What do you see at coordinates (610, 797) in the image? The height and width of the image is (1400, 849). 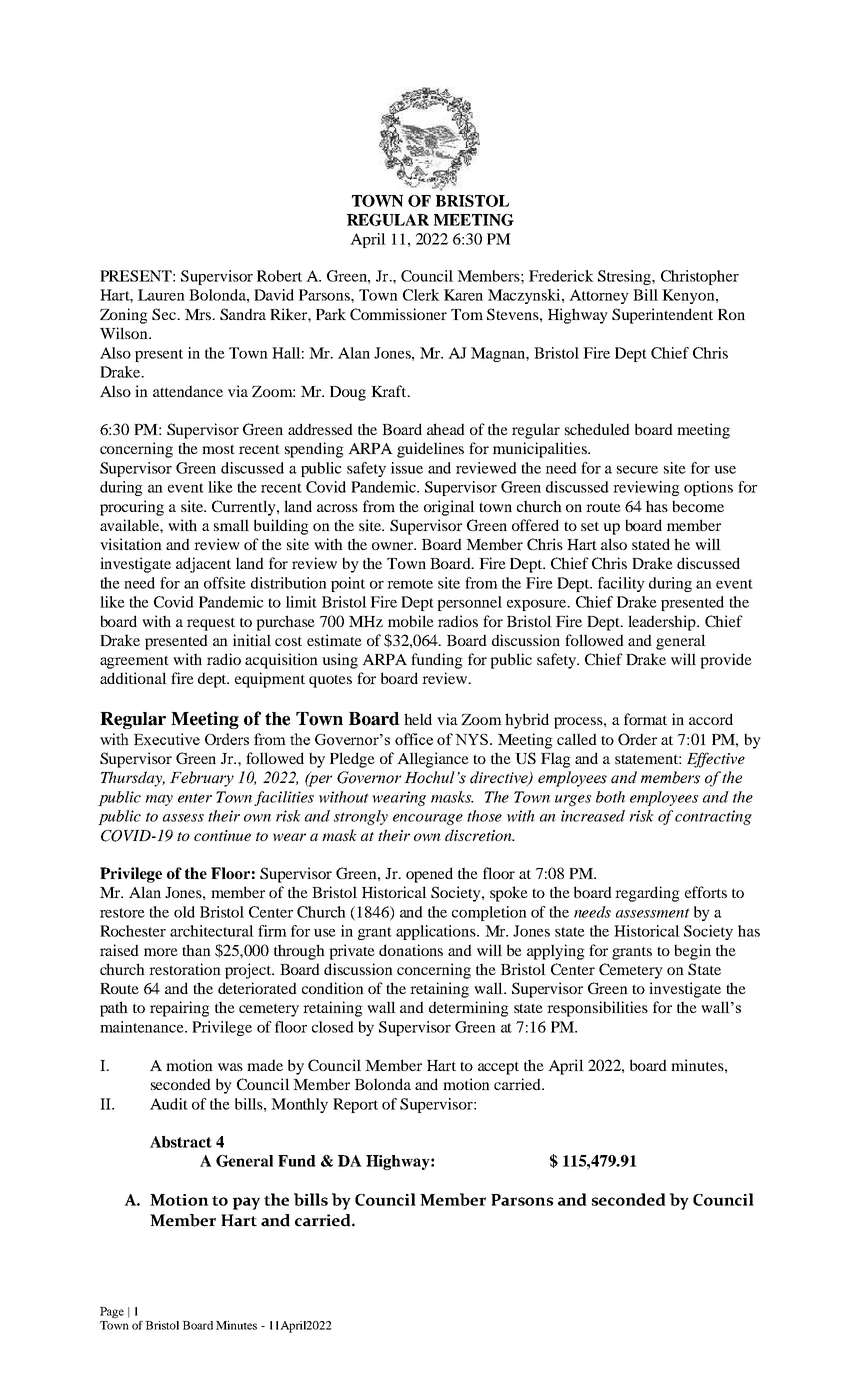 I see `both` at bounding box center [610, 797].
